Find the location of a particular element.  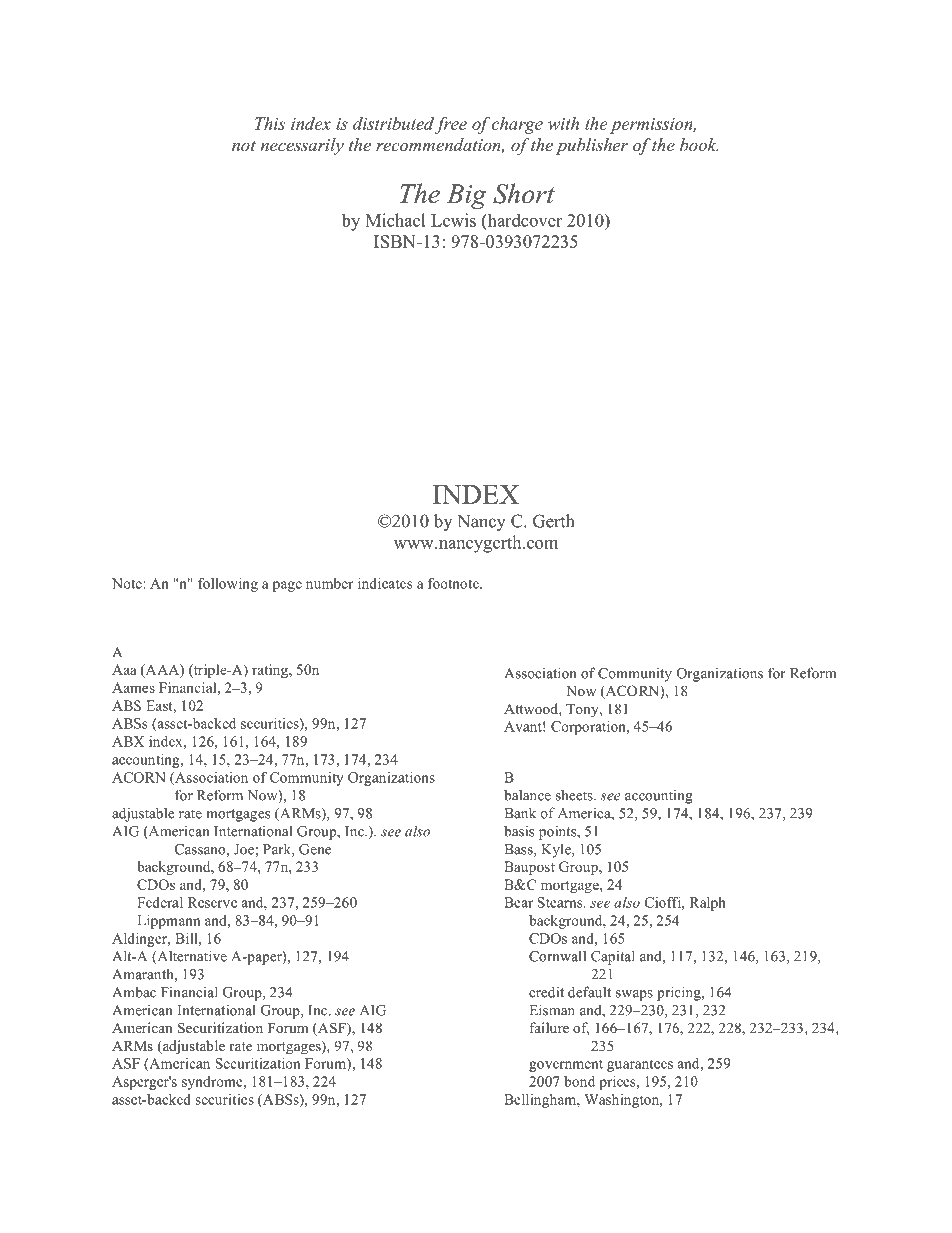

ABX is located at coordinates (128, 741).
